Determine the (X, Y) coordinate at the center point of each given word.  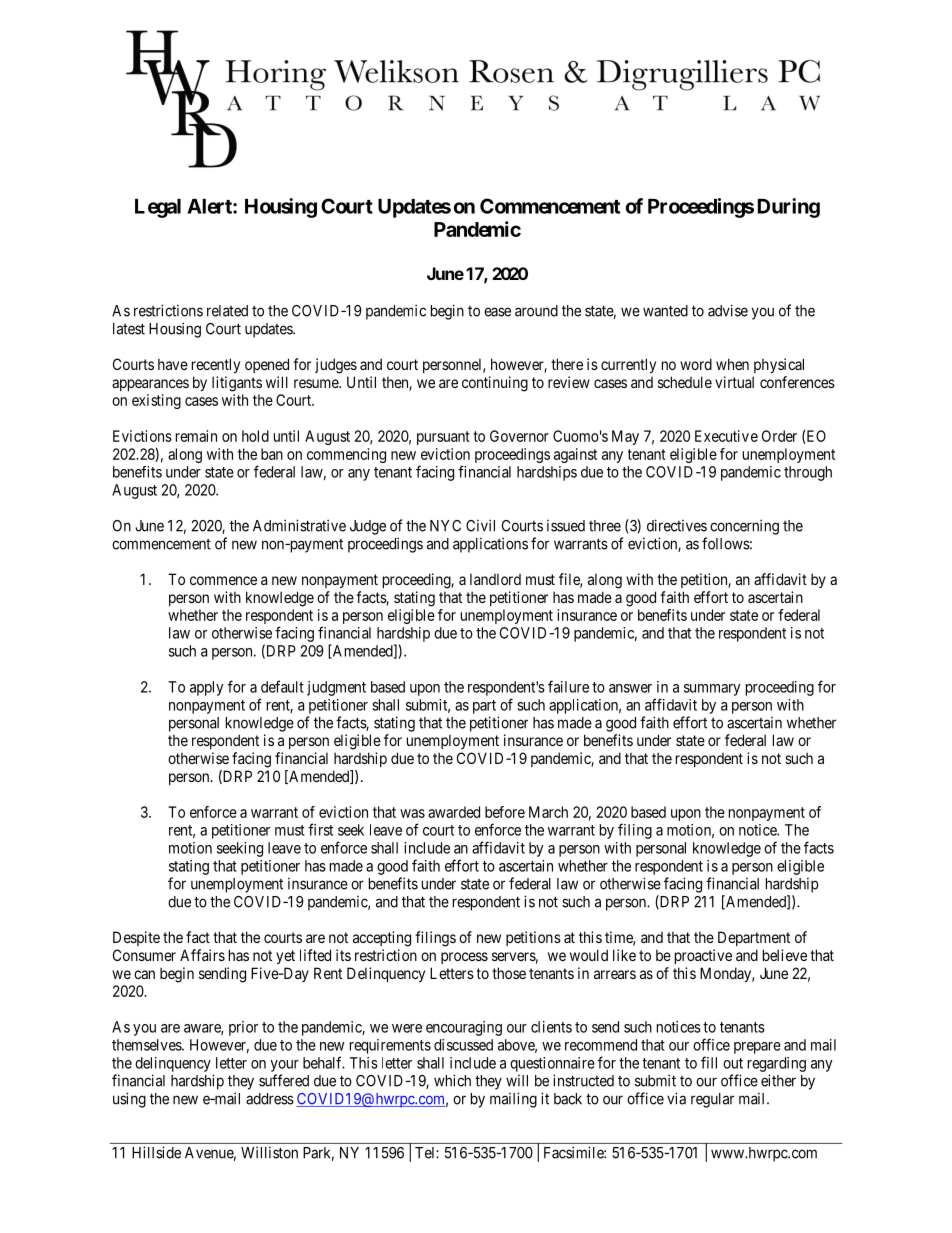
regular (712, 1100)
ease (497, 312)
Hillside (156, 1152)
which (452, 1080)
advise (728, 310)
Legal (158, 208)
